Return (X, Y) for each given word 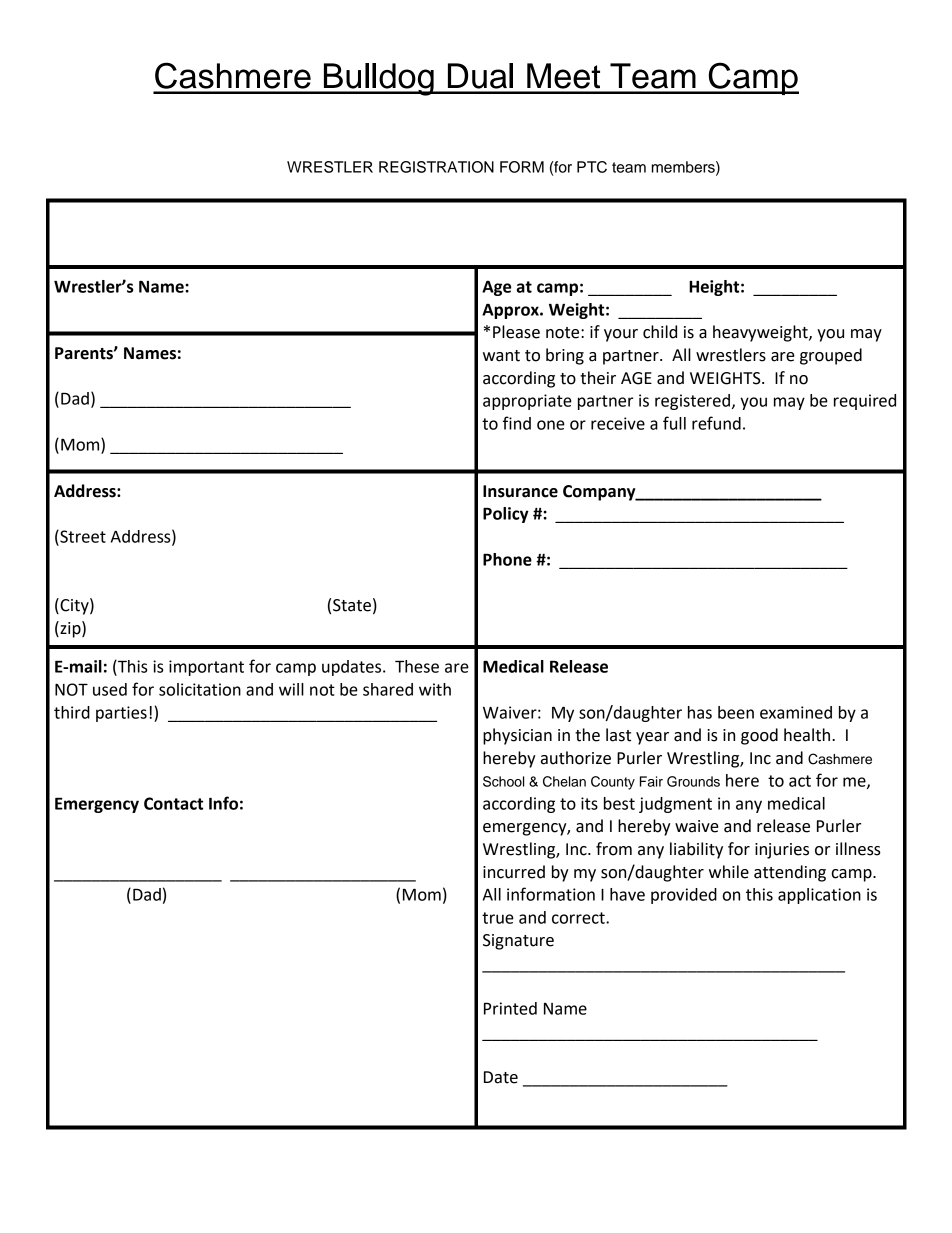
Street (82, 537)
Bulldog (378, 79)
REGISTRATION (436, 167)
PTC (592, 167)
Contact (173, 803)
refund (716, 423)
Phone (507, 559)
